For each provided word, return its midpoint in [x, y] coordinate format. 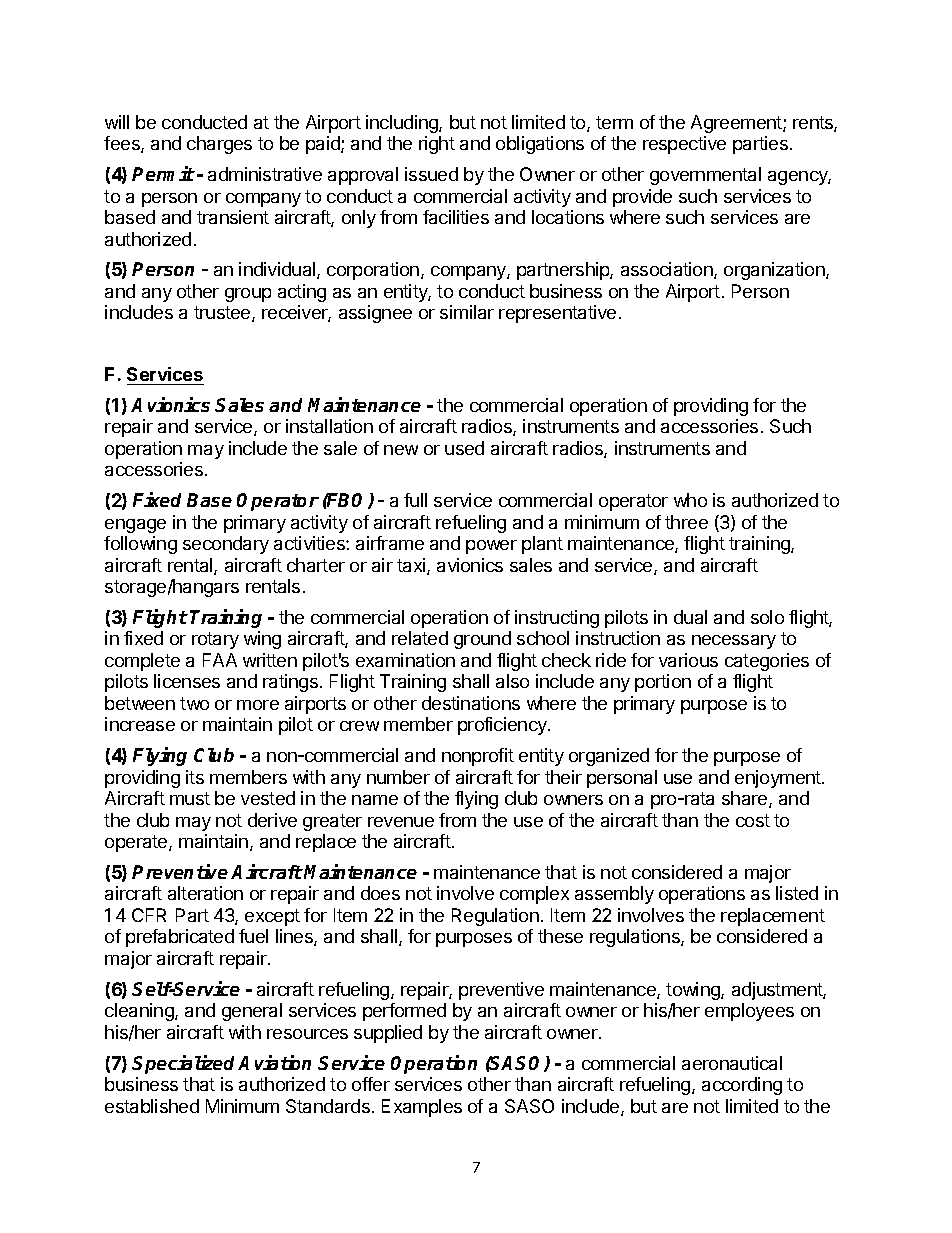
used [464, 448]
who [690, 500]
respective [684, 145]
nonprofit [478, 757]
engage [135, 526]
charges [219, 145]
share [746, 799]
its [195, 777]
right [437, 145]
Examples [422, 1108]
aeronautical [732, 1063]
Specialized [185, 1064]
